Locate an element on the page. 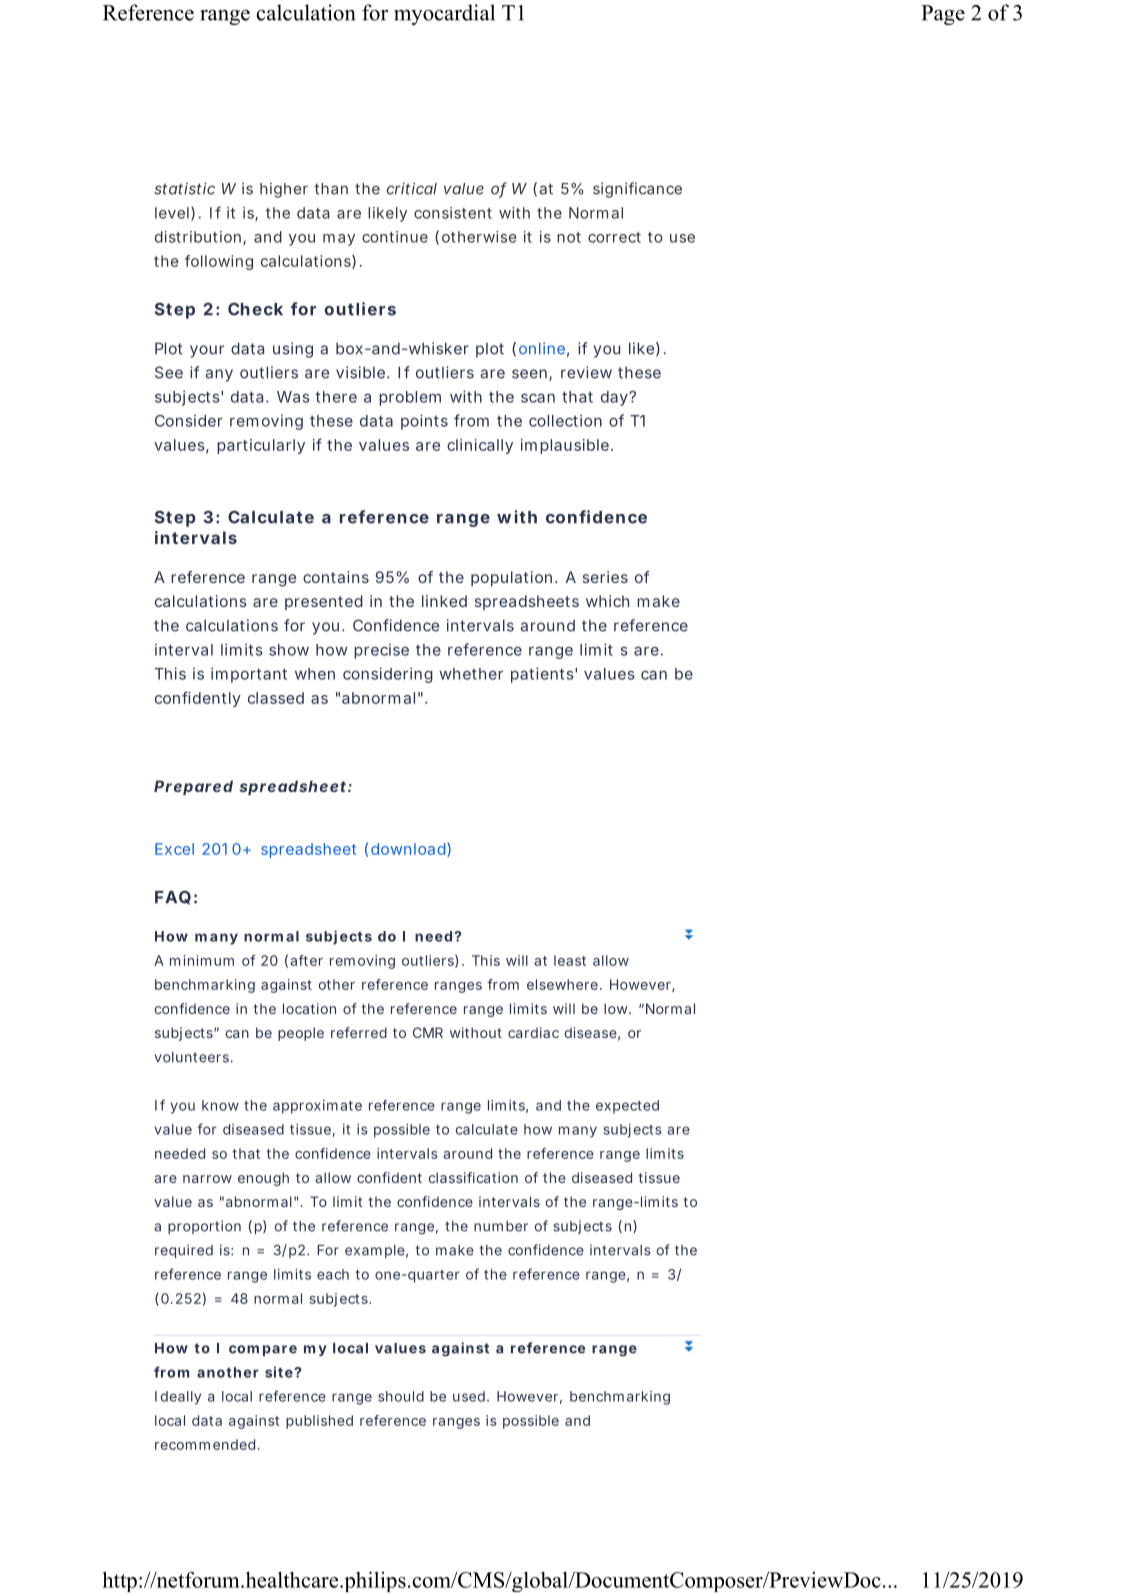 The image size is (1127, 1594). Page is located at coordinates (943, 15).
